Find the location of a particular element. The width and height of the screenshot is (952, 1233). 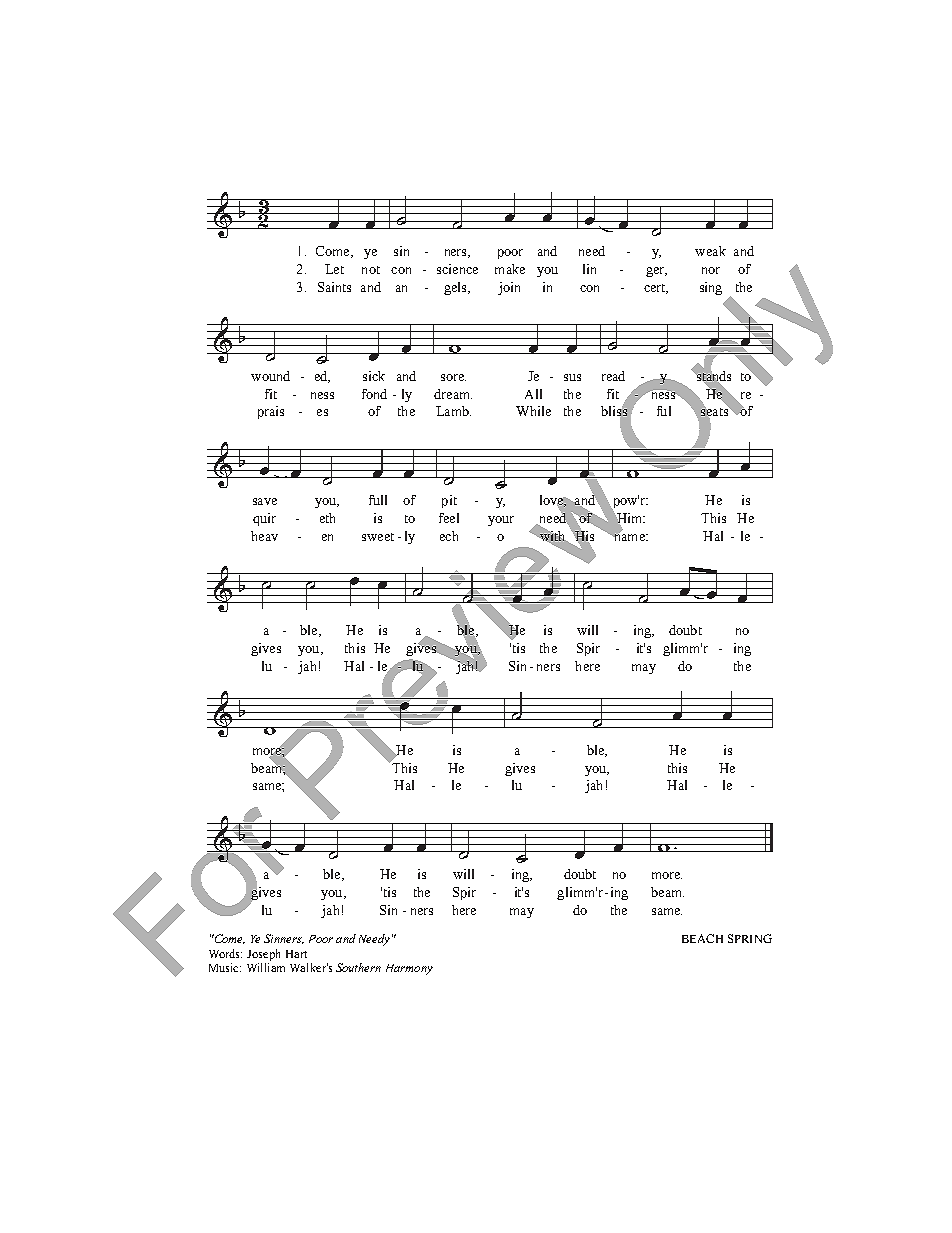

Hart is located at coordinates (296, 954).
